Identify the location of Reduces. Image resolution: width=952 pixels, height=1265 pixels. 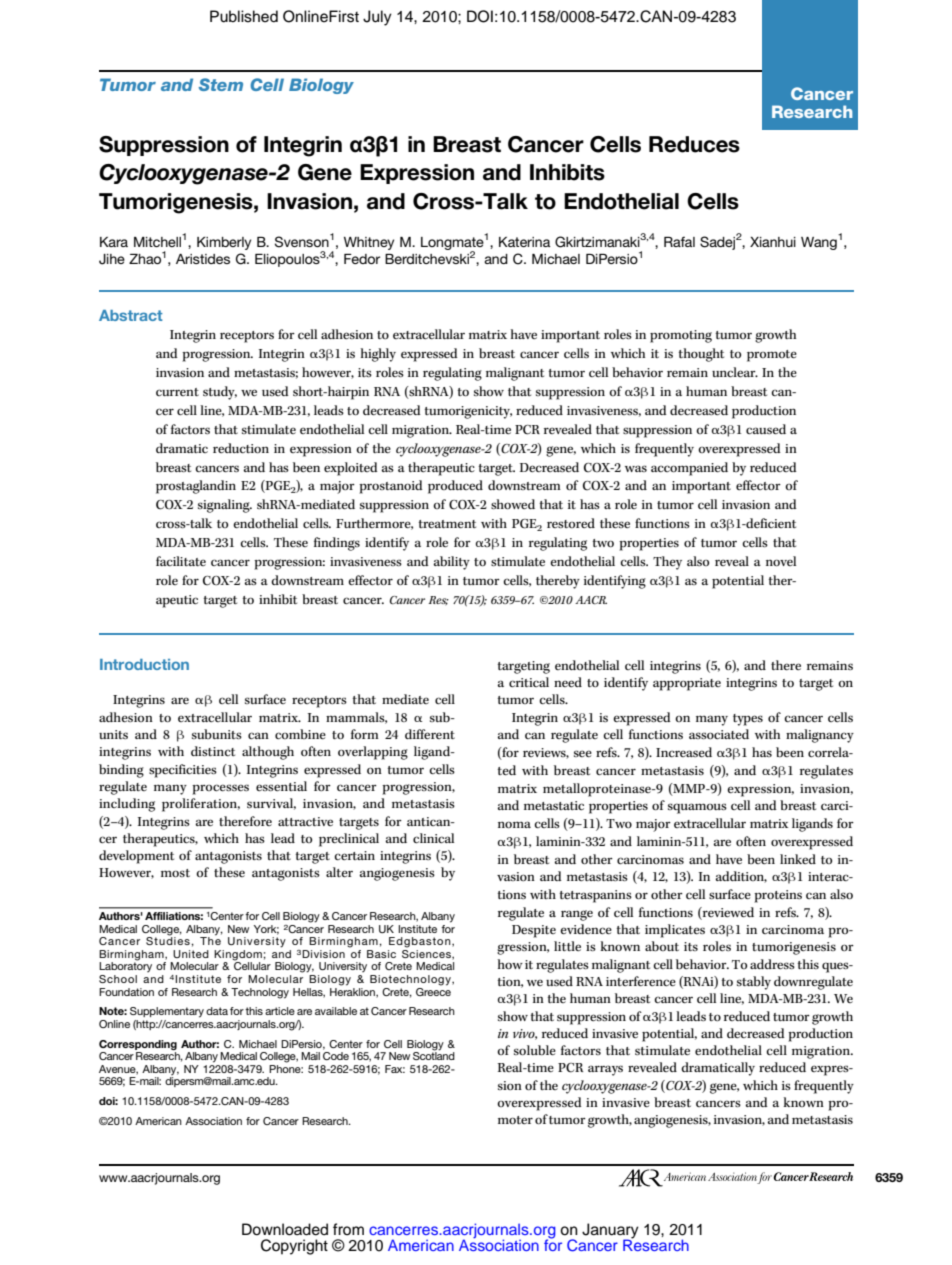
(694, 144).
